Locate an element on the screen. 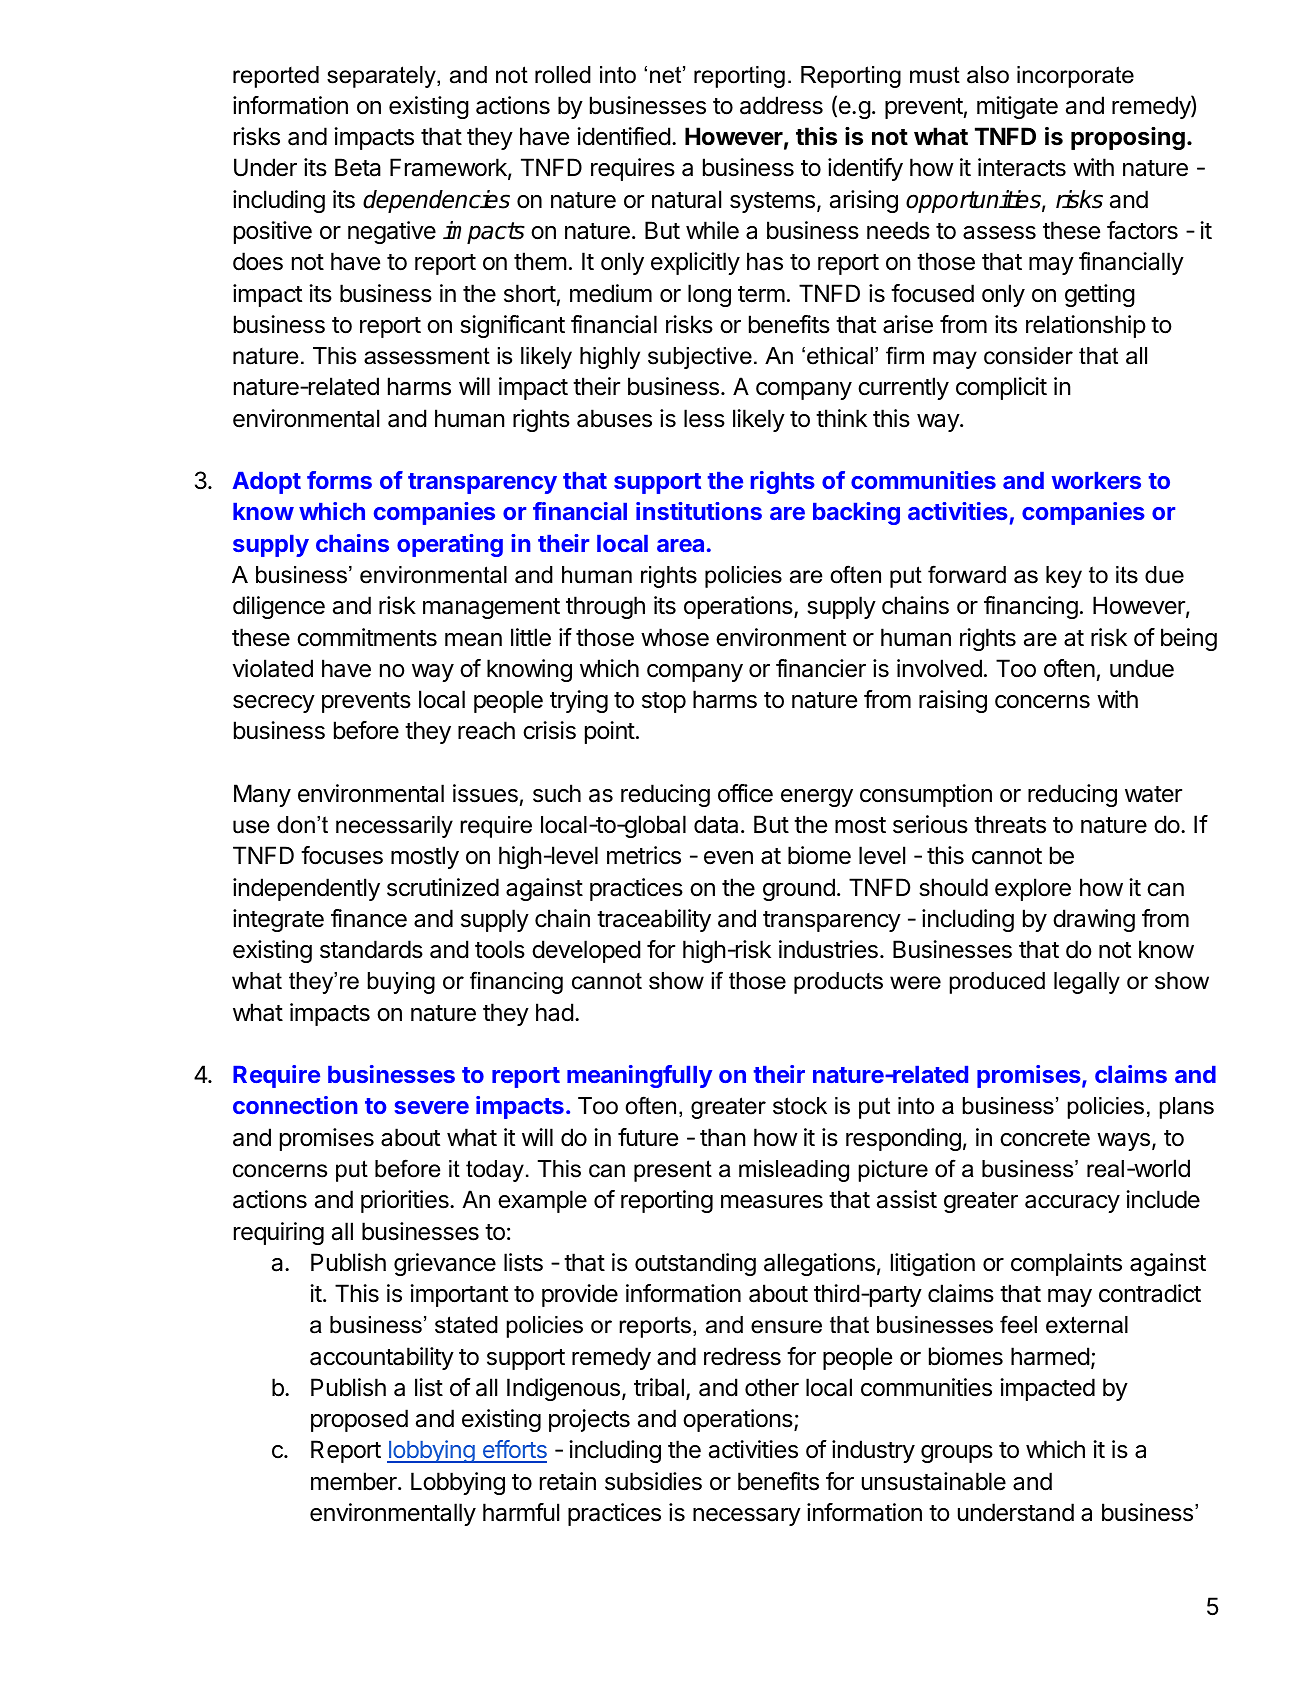  priorities is located at coordinates (406, 1201).
